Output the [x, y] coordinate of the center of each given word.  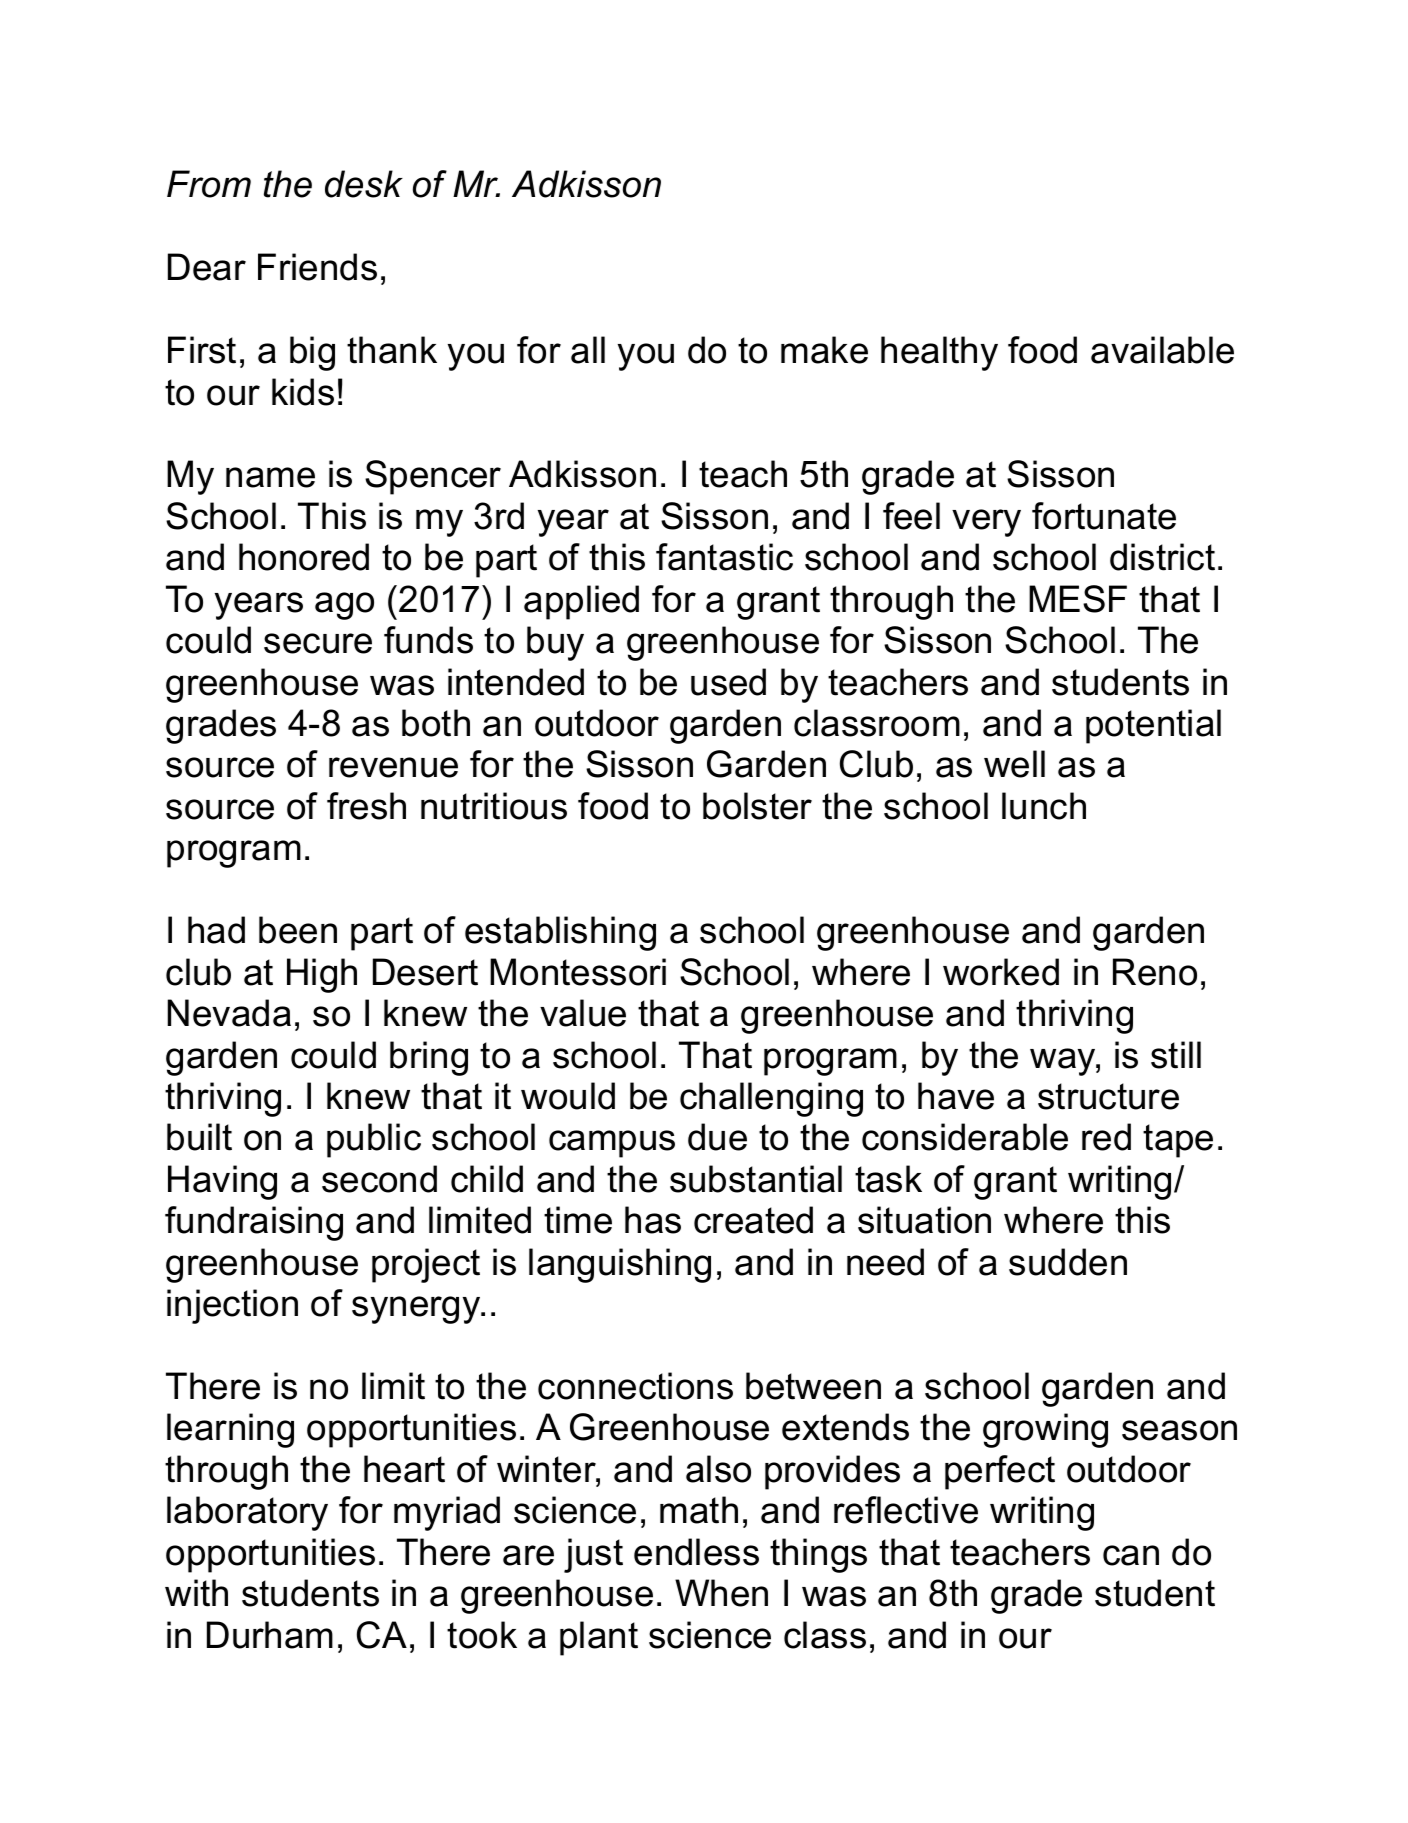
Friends [317, 267]
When [721, 1593]
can [1131, 1555]
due [717, 1137]
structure [1108, 1096]
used [728, 682]
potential [1153, 726]
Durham [270, 1635]
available [1162, 350]
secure [318, 643]
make [824, 350]
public [374, 1140]
